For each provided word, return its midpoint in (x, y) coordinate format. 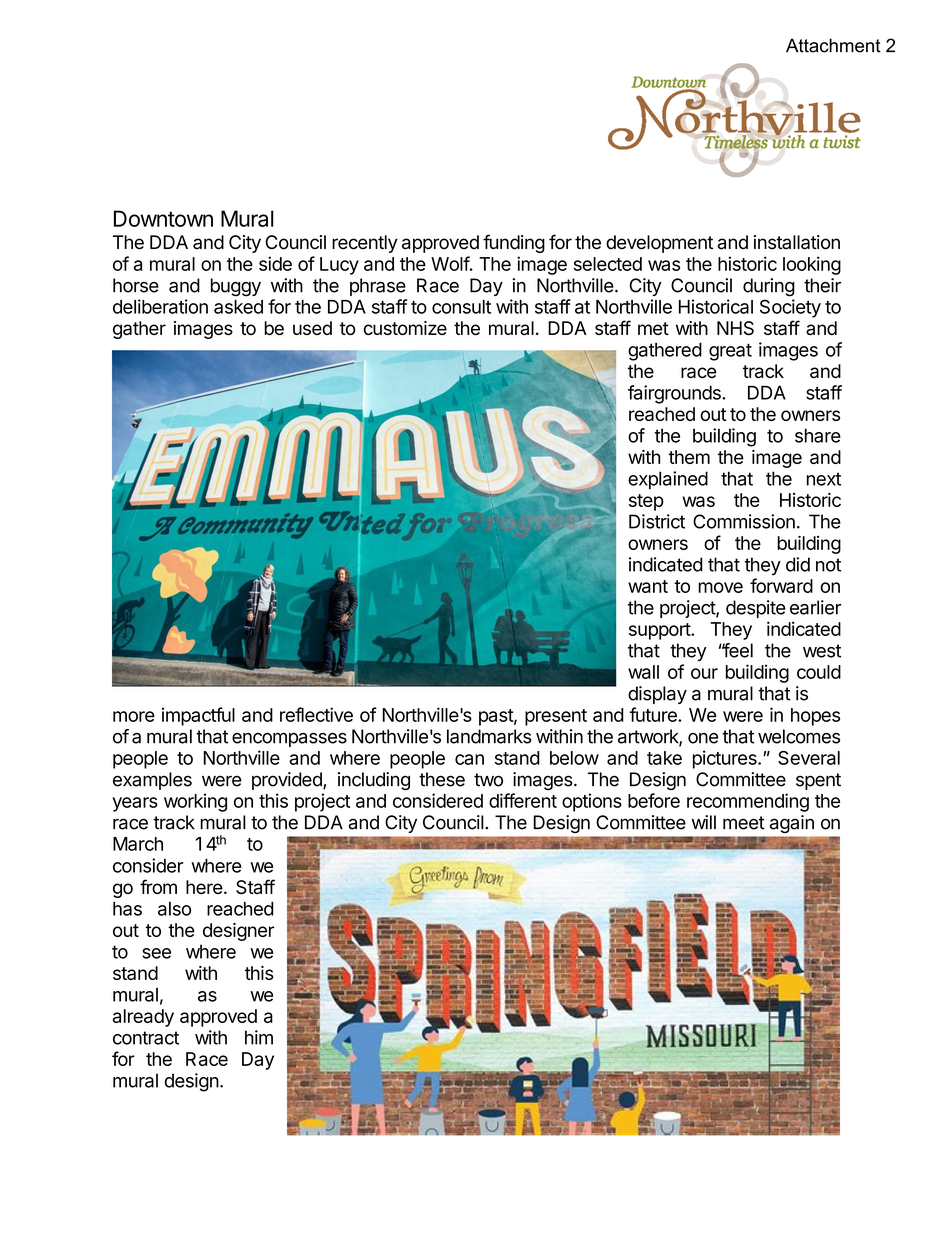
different (523, 800)
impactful (198, 716)
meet (744, 823)
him (259, 1037)
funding (514, 243)
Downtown (163, 218)
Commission (744, 521)
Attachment (833, 45)
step (646, 502)
